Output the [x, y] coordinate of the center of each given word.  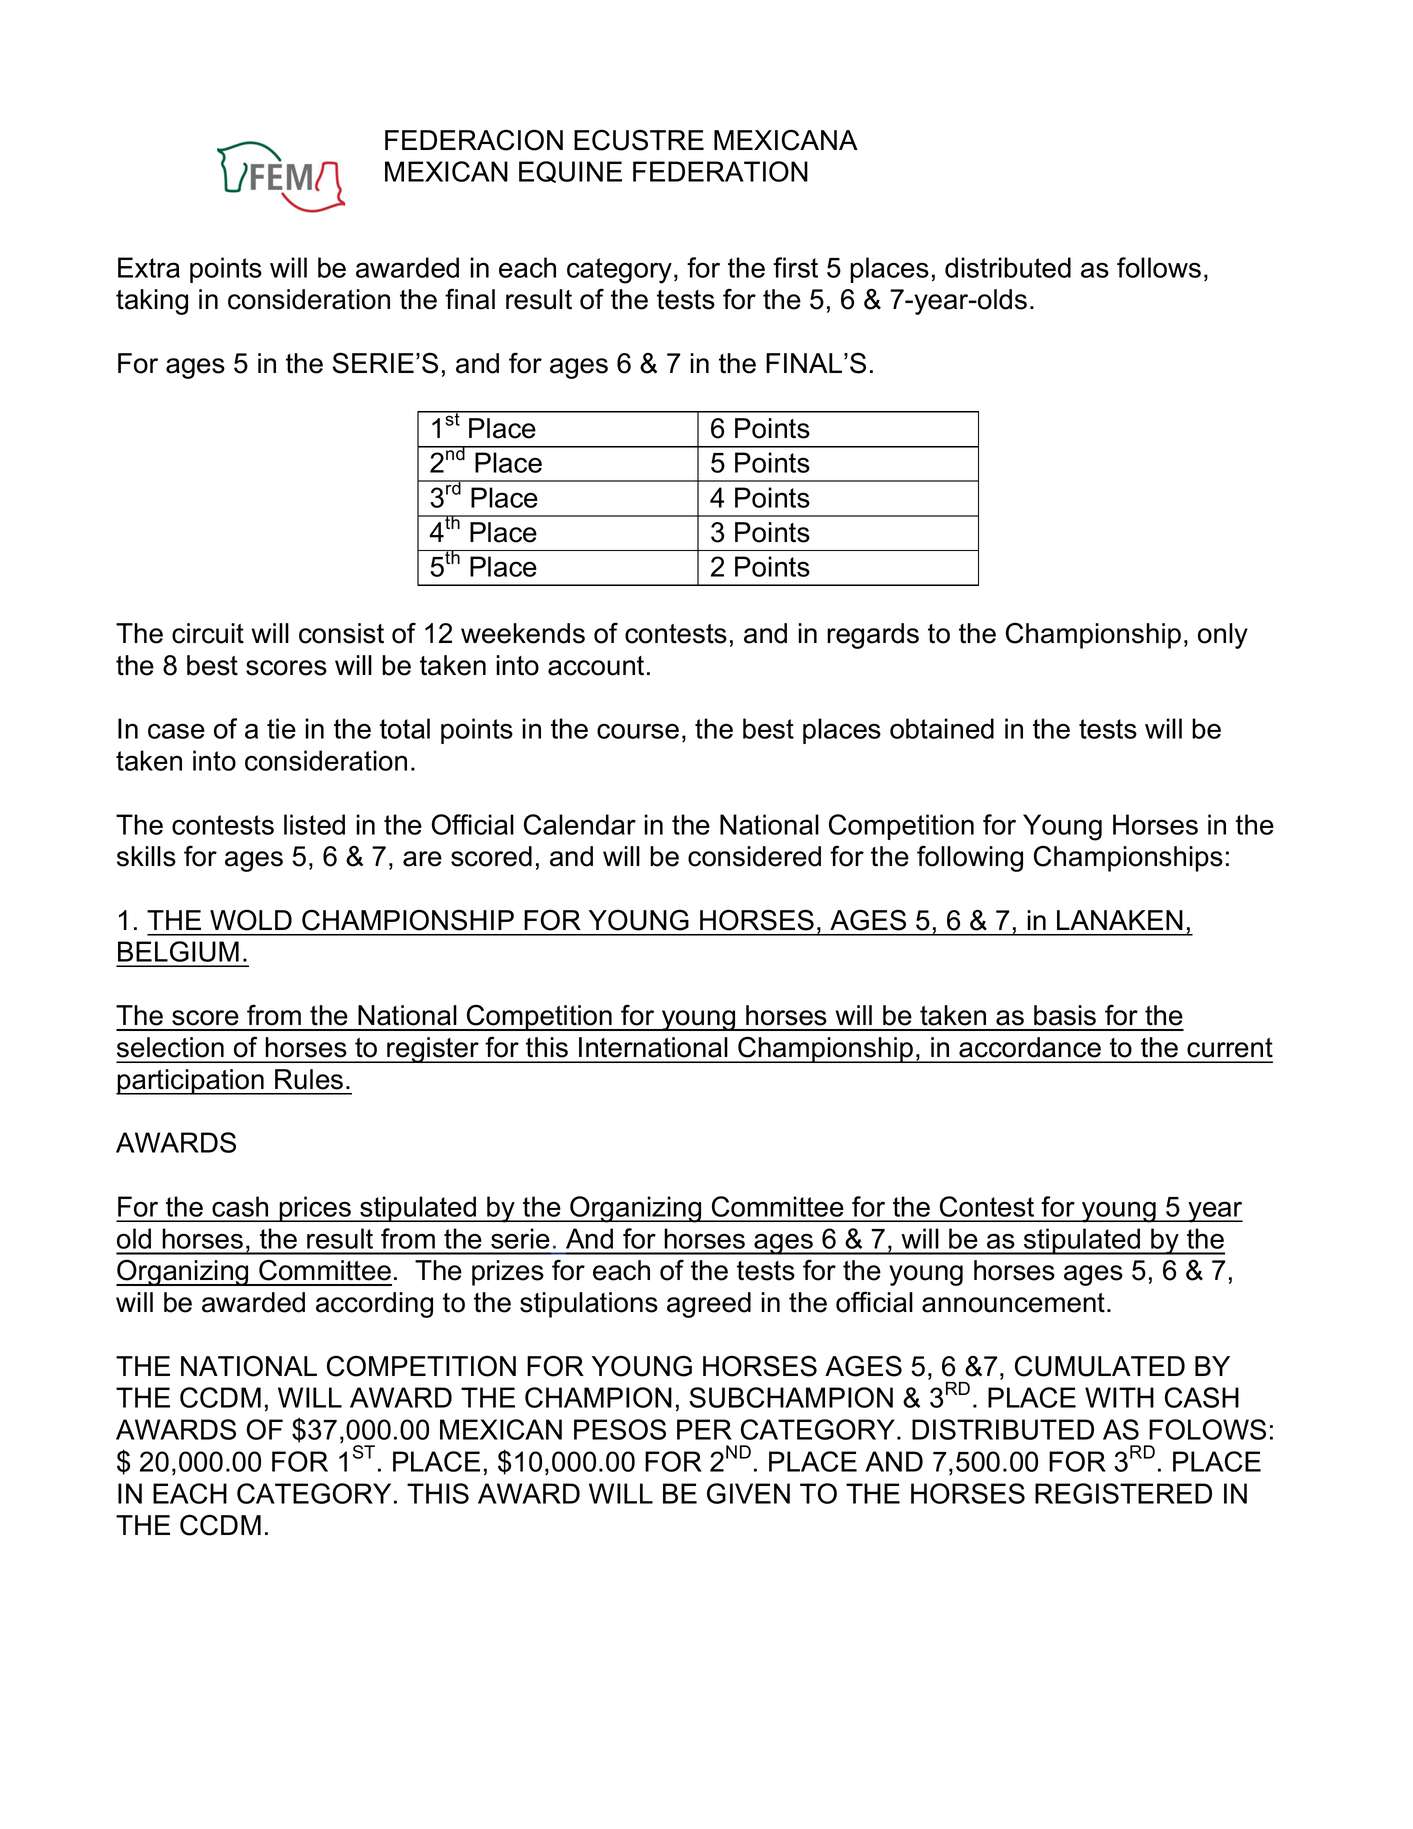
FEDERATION [720, 171]
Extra [149, 267]
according [374, 1305]
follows [1159, 267]
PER [704, 1429]
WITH [1119, 1397]
